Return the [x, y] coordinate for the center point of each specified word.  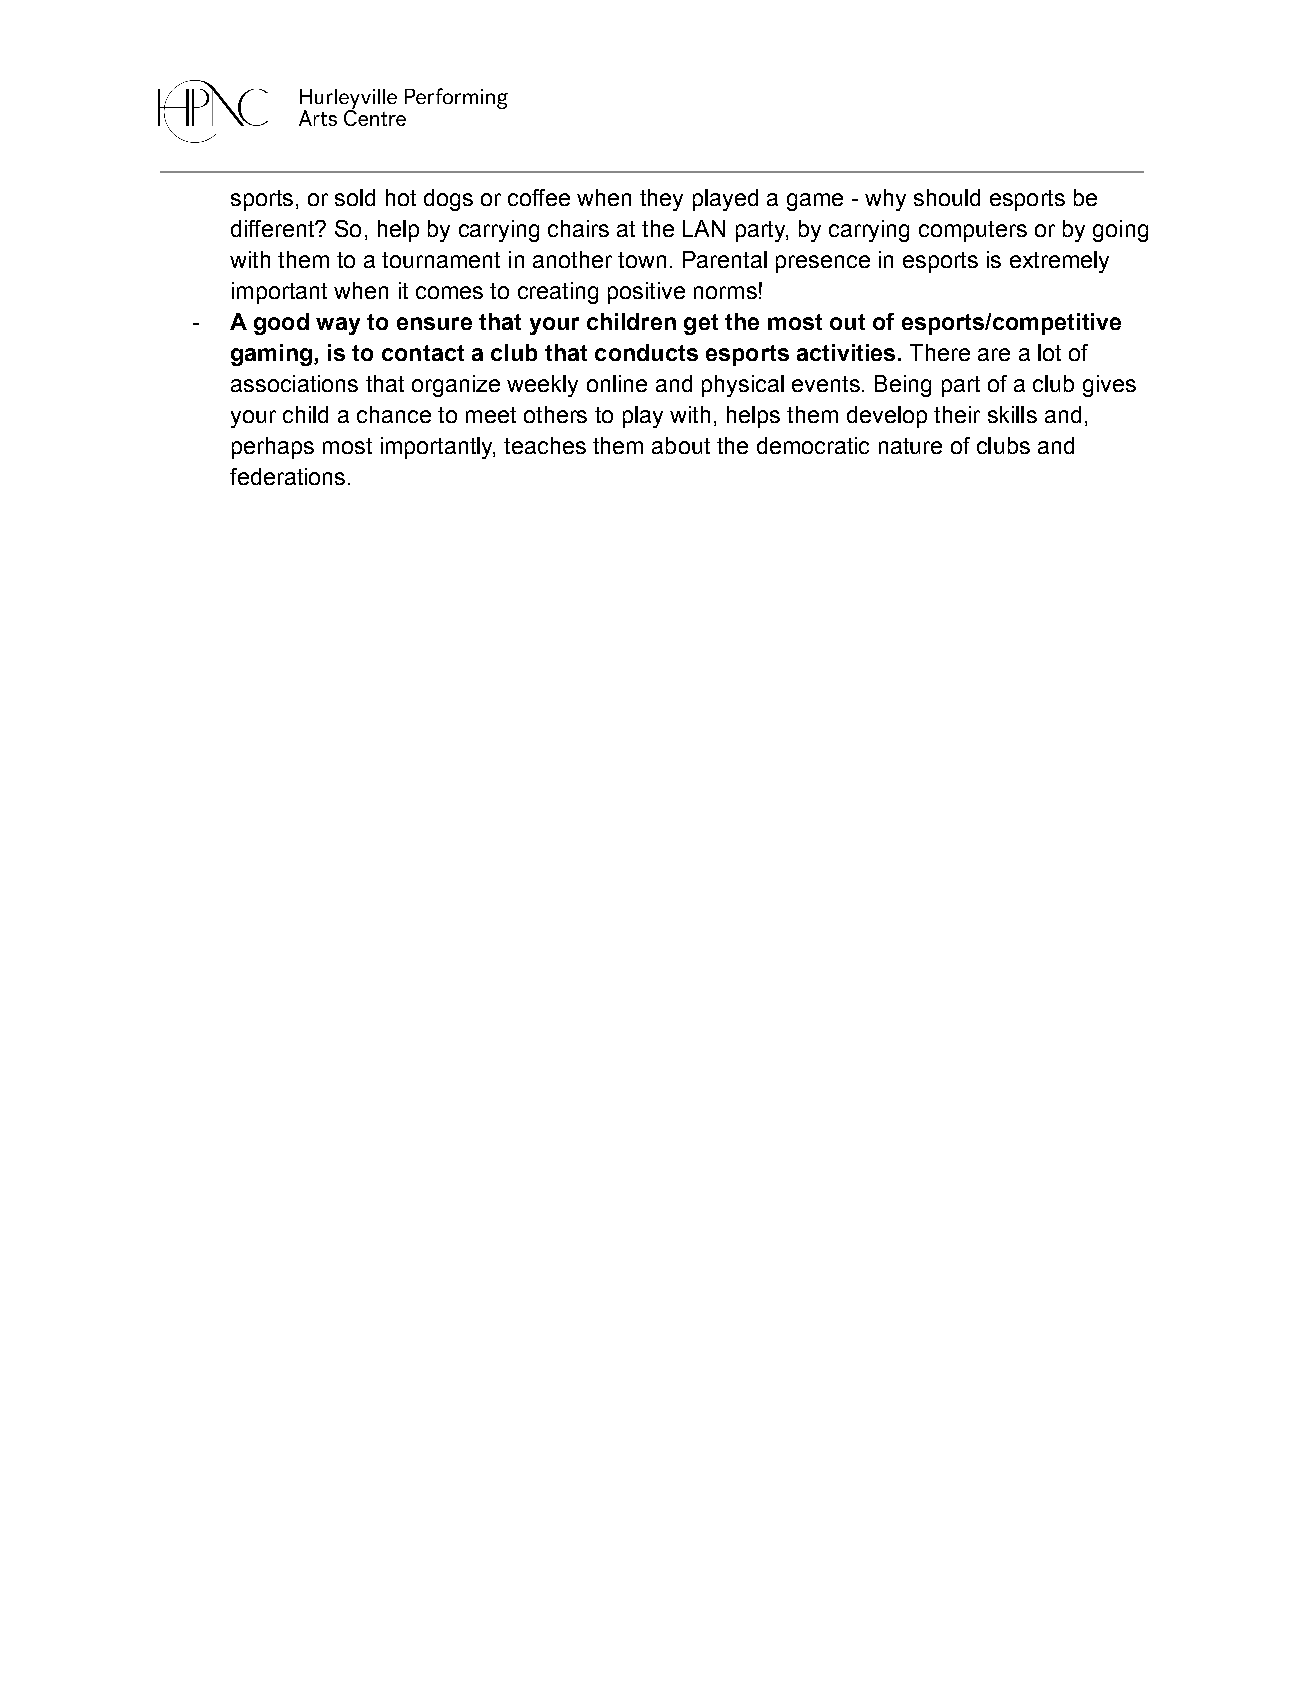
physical [743, 386]
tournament [441, 260]
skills [1012, 414]
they [661, 200]
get [701, 324]
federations [287, 476]
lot [1049, 352]
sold [355, 197]
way [338, 326]
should [947, 197]
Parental [725, 259]
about [681, 445]
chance [394, 414]
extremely [1059, 262]
